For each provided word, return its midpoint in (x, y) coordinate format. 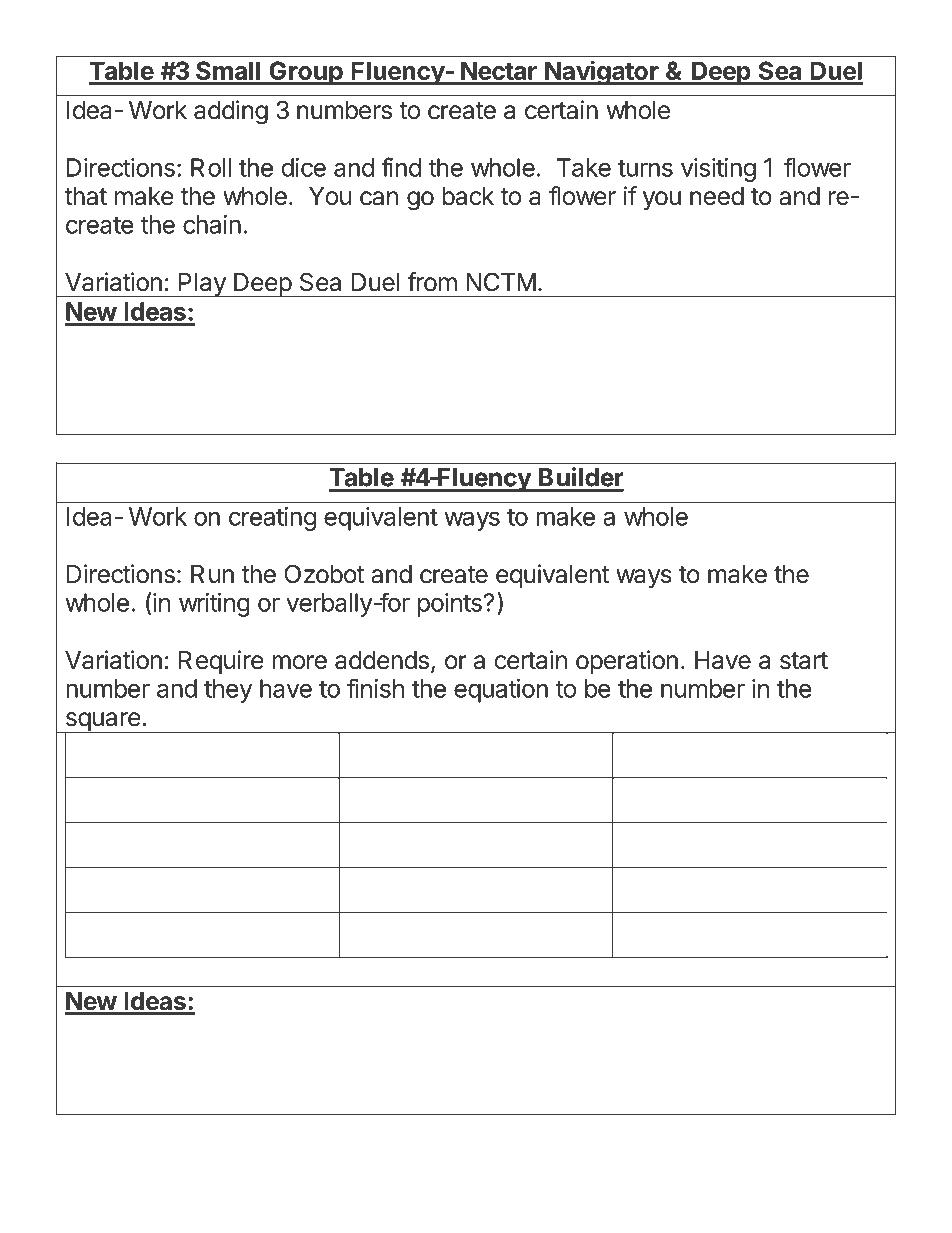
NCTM (501, 282)
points (451, 605)
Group (306, 73)
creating (272, 519)
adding (231, 112)
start (804, 661)
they (228, 691)
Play (202, 285)
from (432, 282)
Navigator (602, 72)
